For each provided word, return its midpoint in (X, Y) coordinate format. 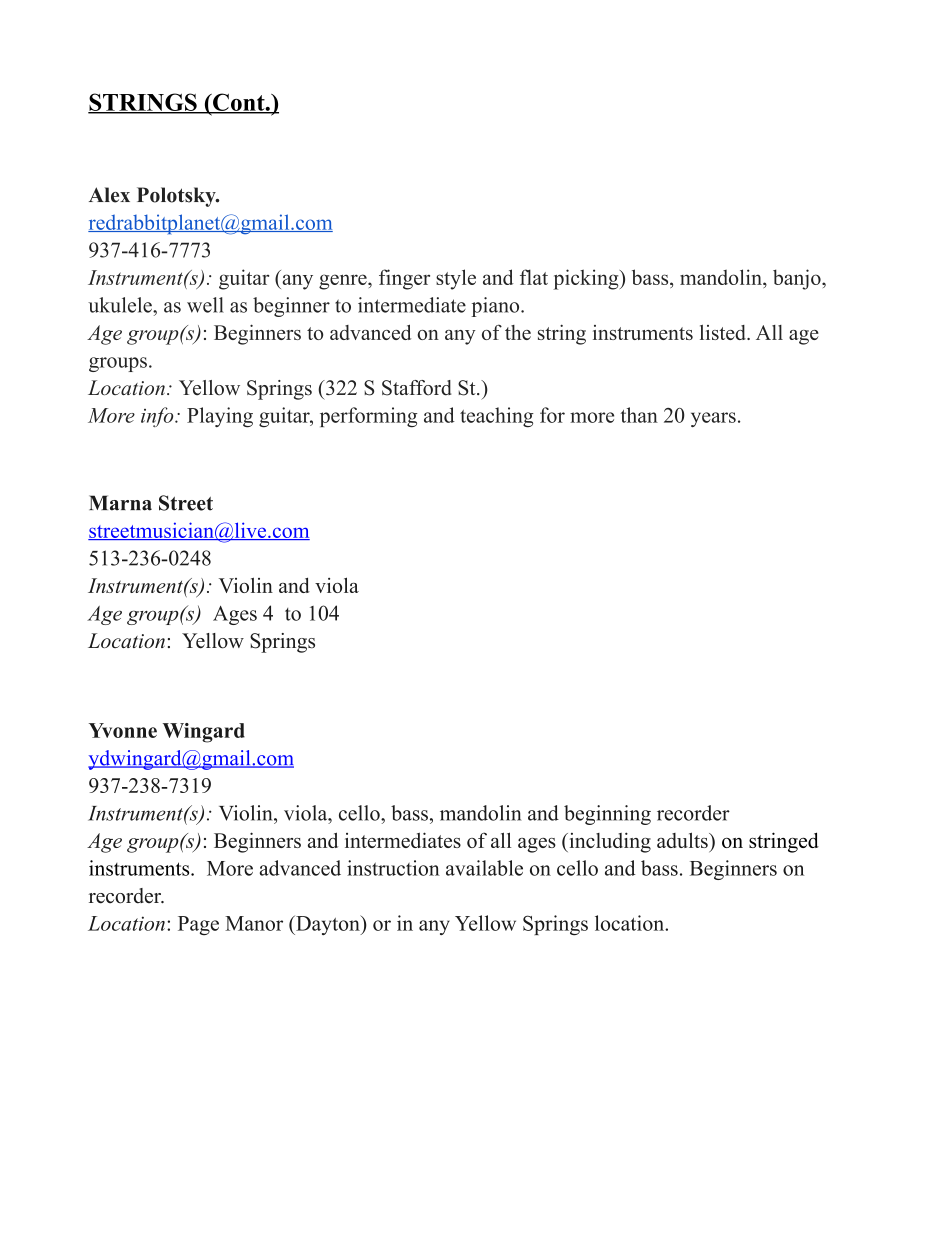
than (639, 415)
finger (404, 279)
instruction (393, 868)
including (609, 842)
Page (198, 925)
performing (369, 417)
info (158, 417)
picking (587, 279)
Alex (109, 195)
